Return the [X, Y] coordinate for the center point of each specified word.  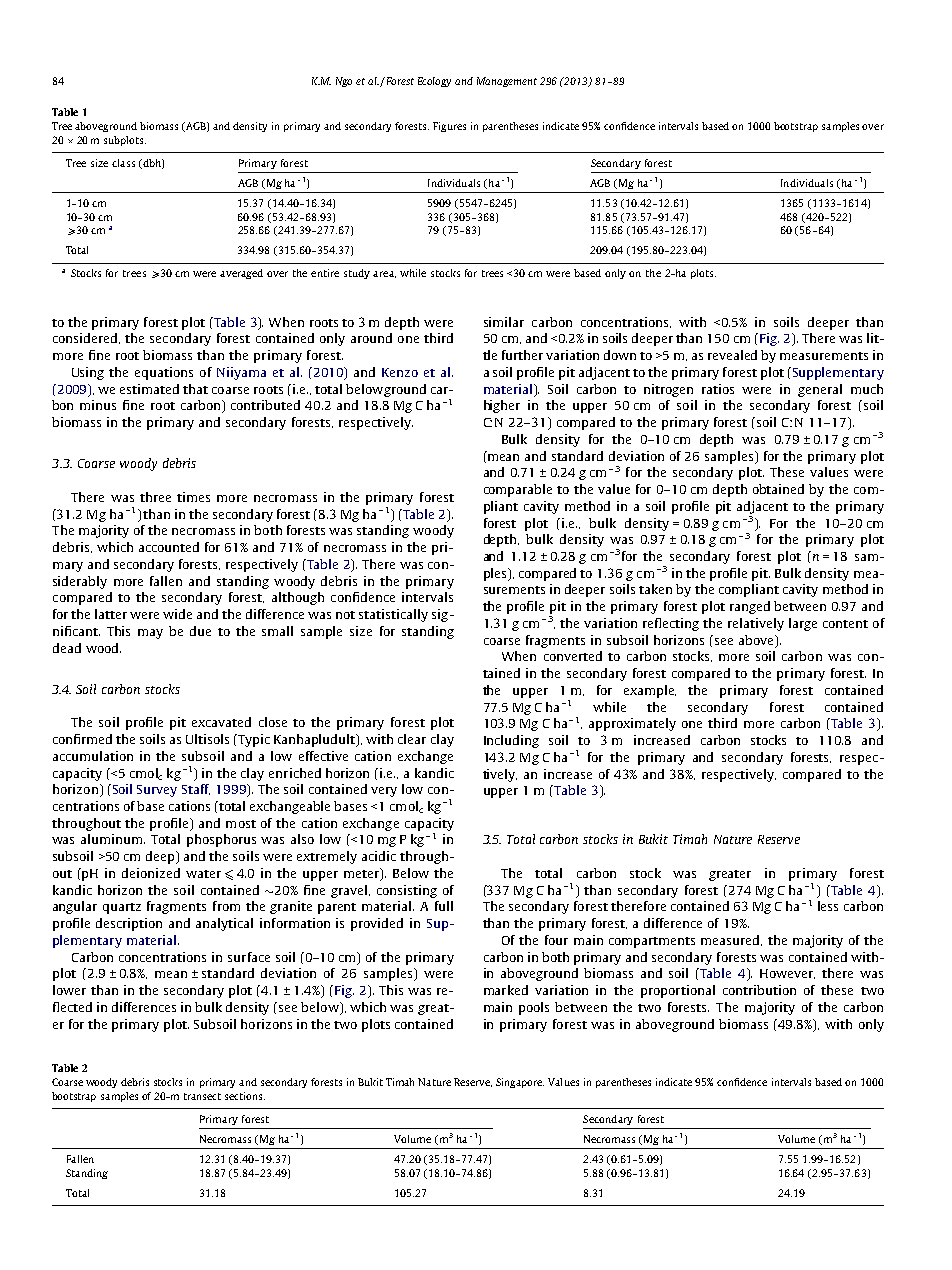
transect [202, 1096]
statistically [393, 615]
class [123, 163]
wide [177, 614]
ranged [750, 607]
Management [507, 82]
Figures [449, 127]
